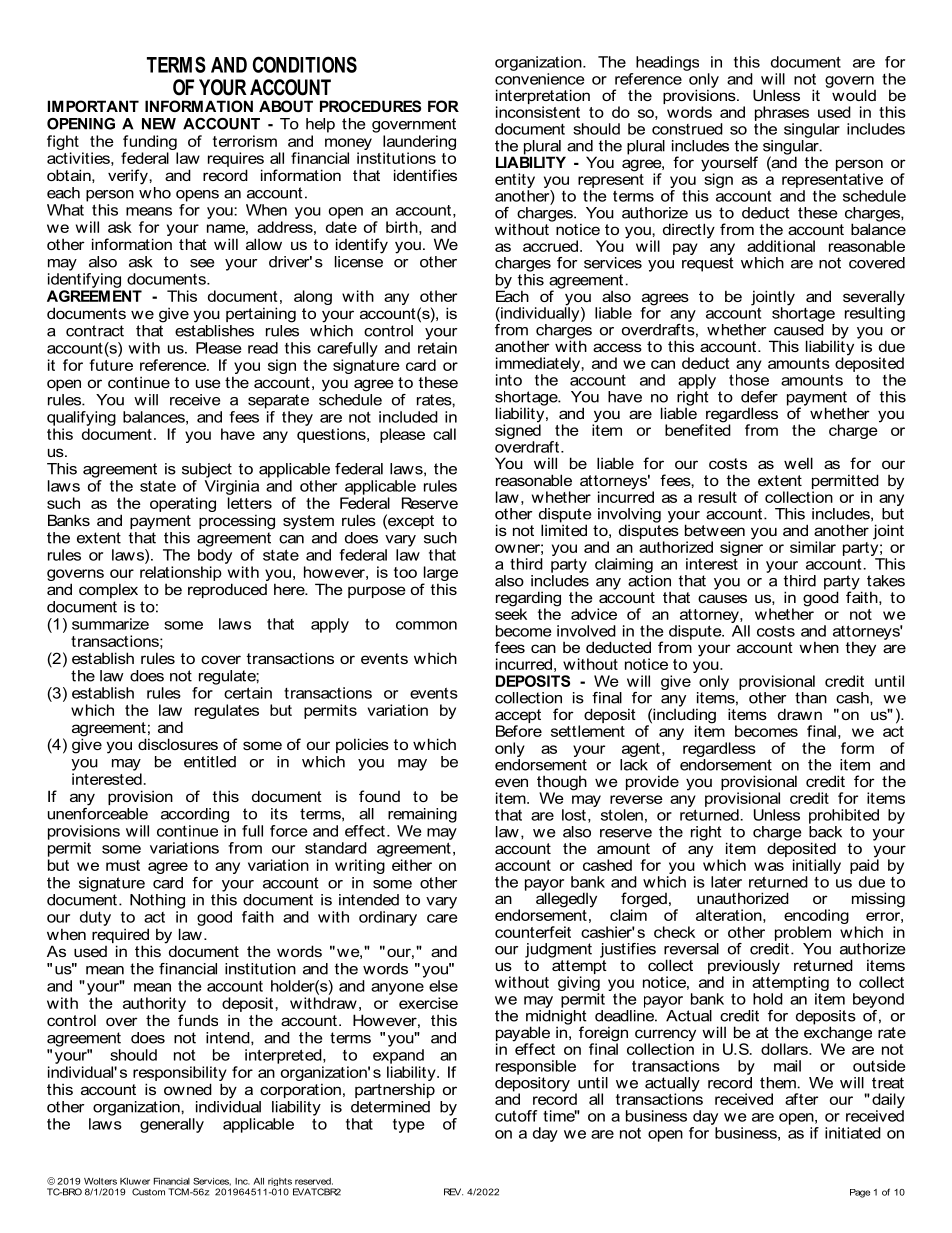 This screenshot has width=952, height=1233. What do you see at coordinates (722, 598) in the screenshot?
I see `causes` at bounding box center [722, 598].
